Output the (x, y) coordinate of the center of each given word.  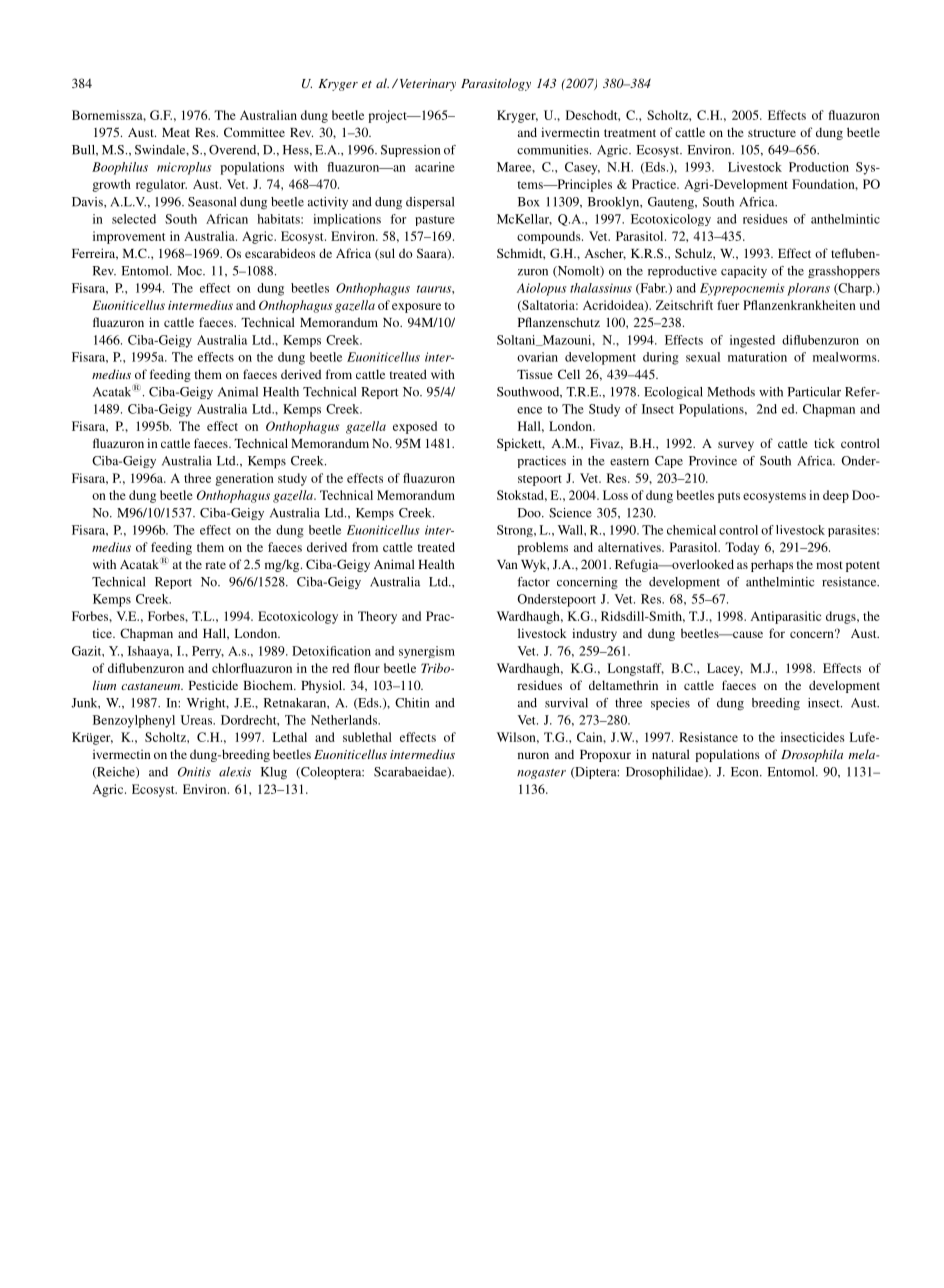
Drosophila (812, 755)
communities (554, 150)
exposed (415, 427)
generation (244, 479)
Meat (176, 132)
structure (772, 133)
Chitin (412, 703)
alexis (235, 772)
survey (736, 446)
